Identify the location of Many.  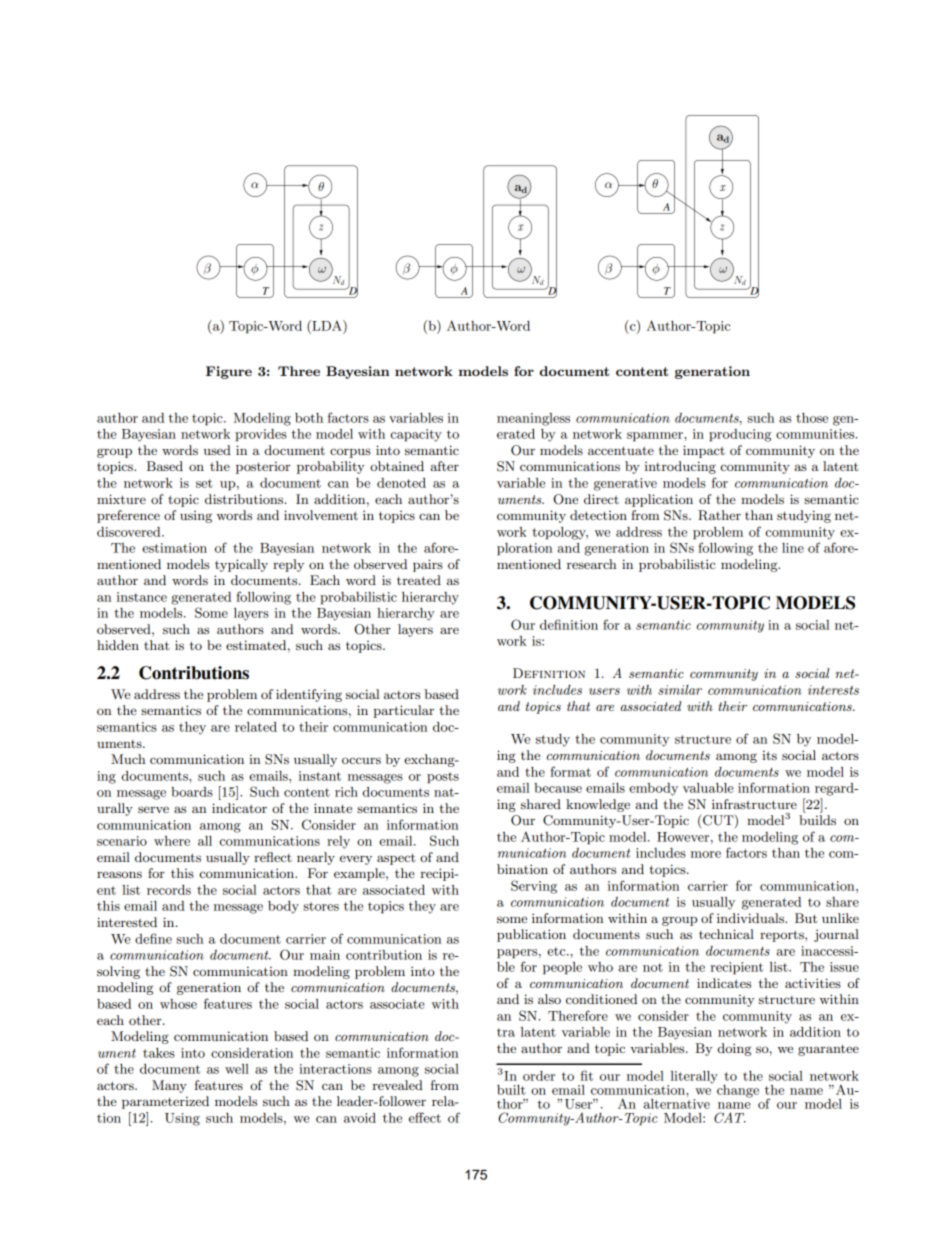
(169, 1086).
